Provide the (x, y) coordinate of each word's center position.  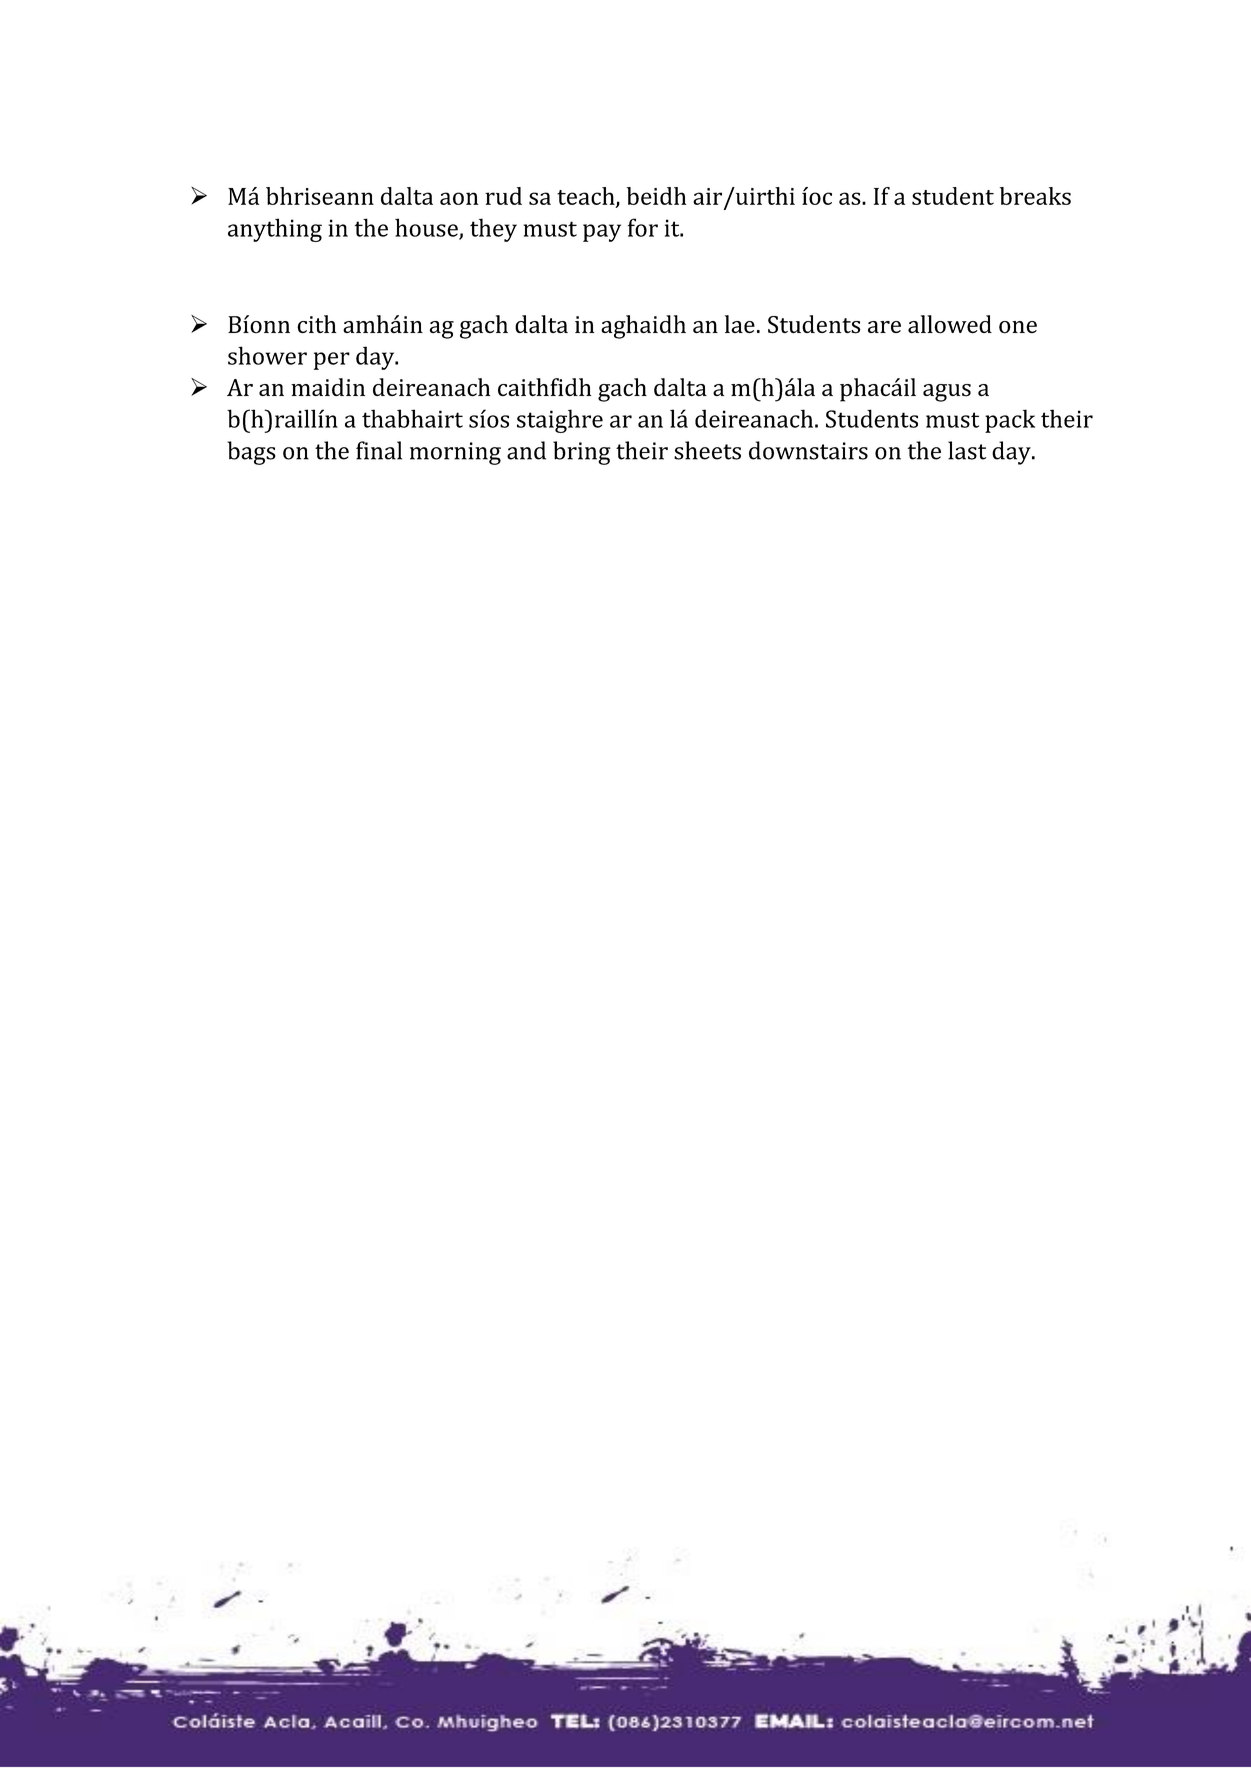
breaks (1035, 196)
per (332, 361)
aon (459, 198)
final (379, 450)
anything (275, 230)
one (1018, 327)
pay (602, 233)
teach (587, 197)
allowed (950, 324)
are (884, 327)
